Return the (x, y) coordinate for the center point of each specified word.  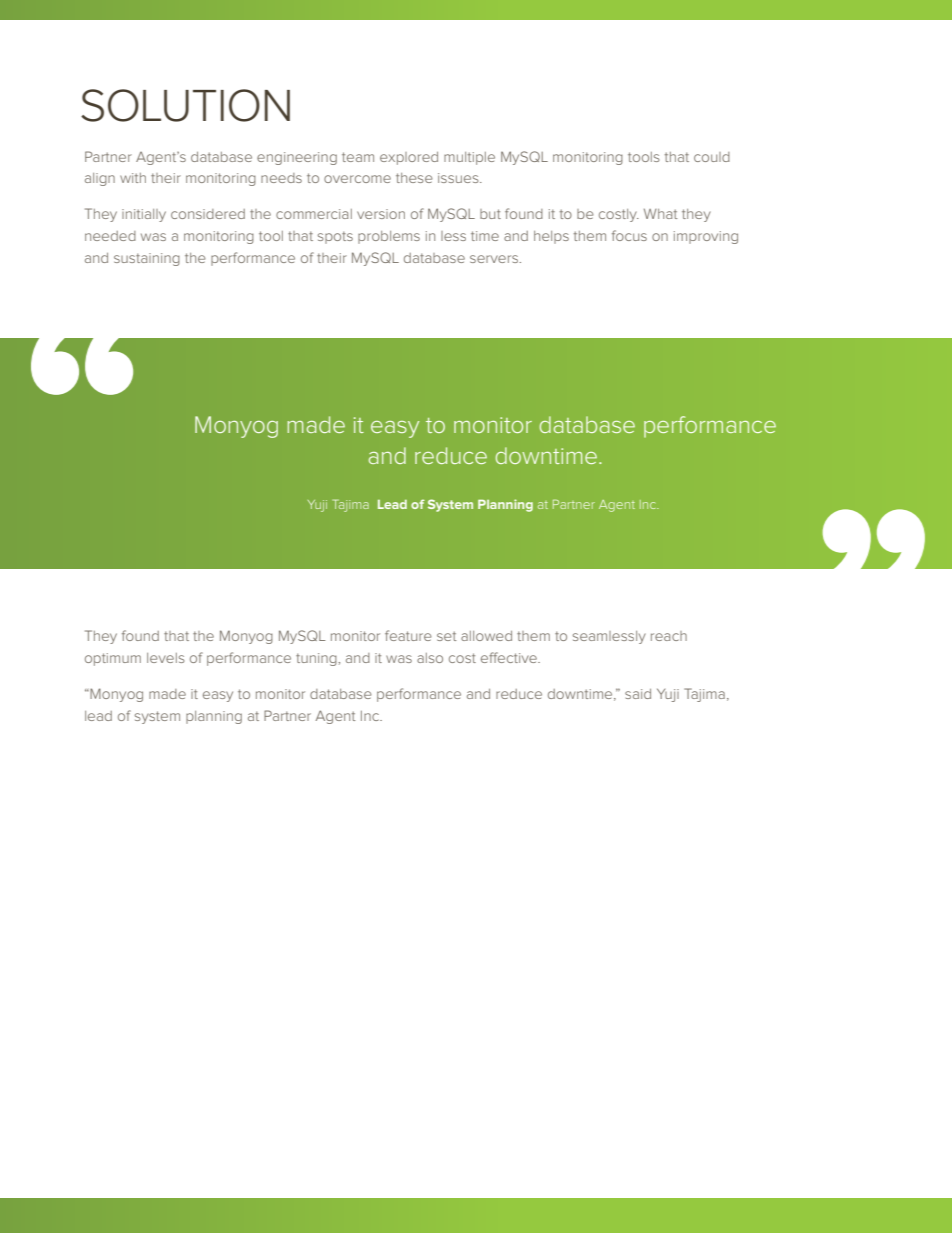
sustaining (147, 259)
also (430, 658)
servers (495, 259)
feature (408, 635)
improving (706, 237)
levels (165, 658)
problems (389, 237)
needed (110, 236)
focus (629, 235)
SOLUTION (185, 105)
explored (409, 158)
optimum (113, 659)
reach (669, 636)
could (712, 157)
